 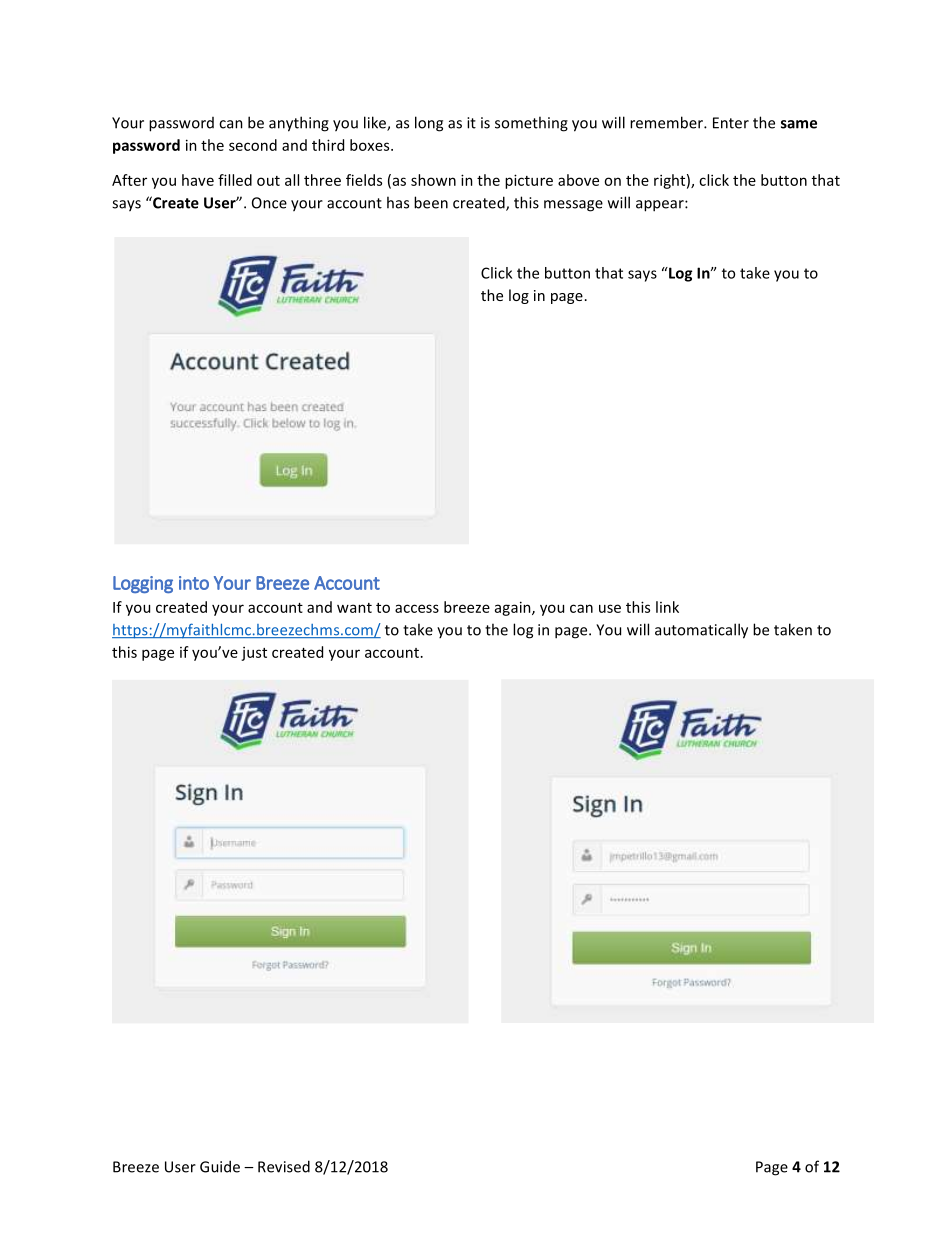 I want to click on Revised, so click(x=284, y=1166).
